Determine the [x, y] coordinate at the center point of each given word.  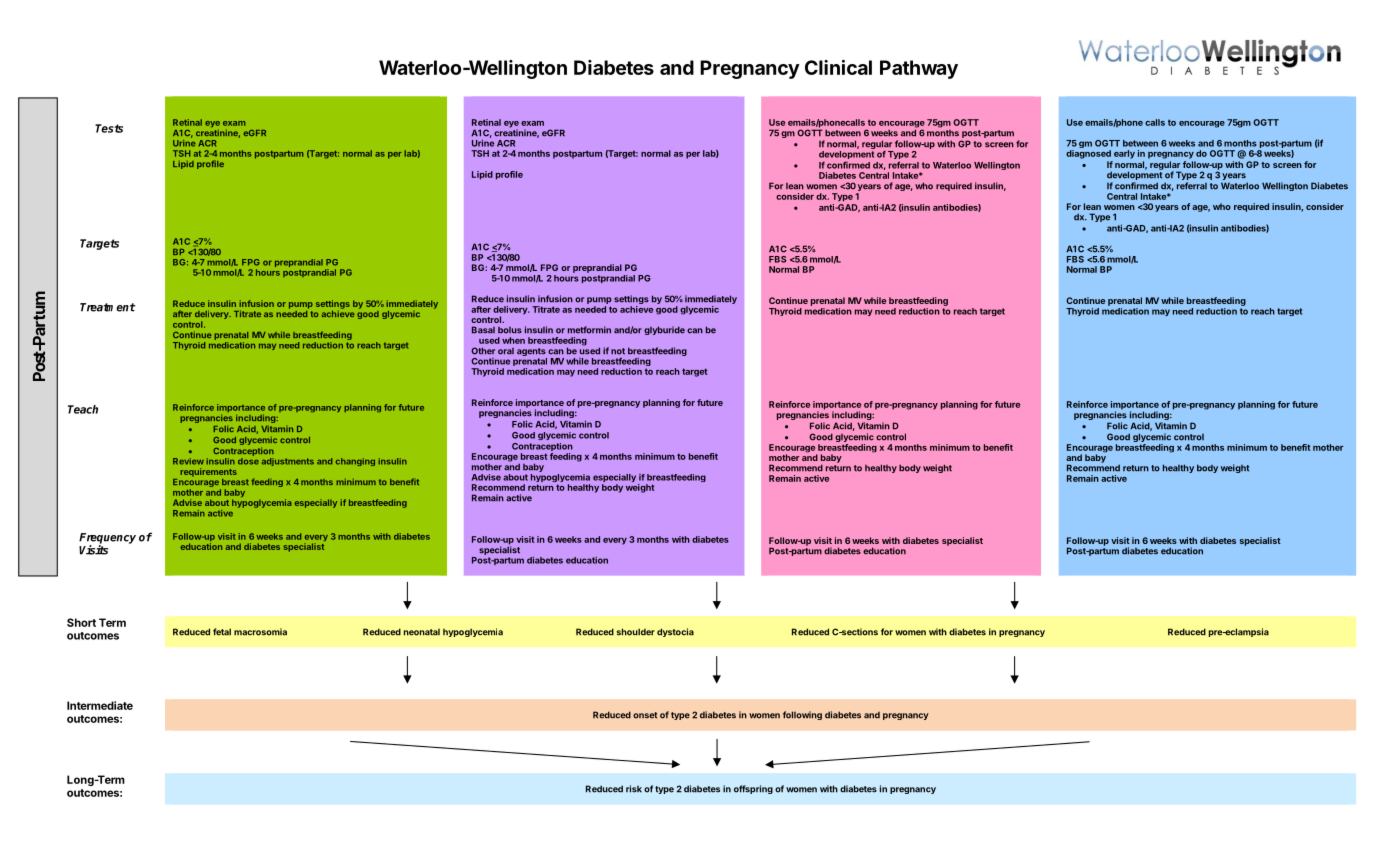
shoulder [636, 632]
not [618, 351]
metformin [589, 330]
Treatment [108, 307]
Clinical [838, 67]
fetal [222, 632]
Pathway [919, 69]
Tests [109, 128]
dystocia [675, 632]
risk [634, 789]
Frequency [107, 539]
